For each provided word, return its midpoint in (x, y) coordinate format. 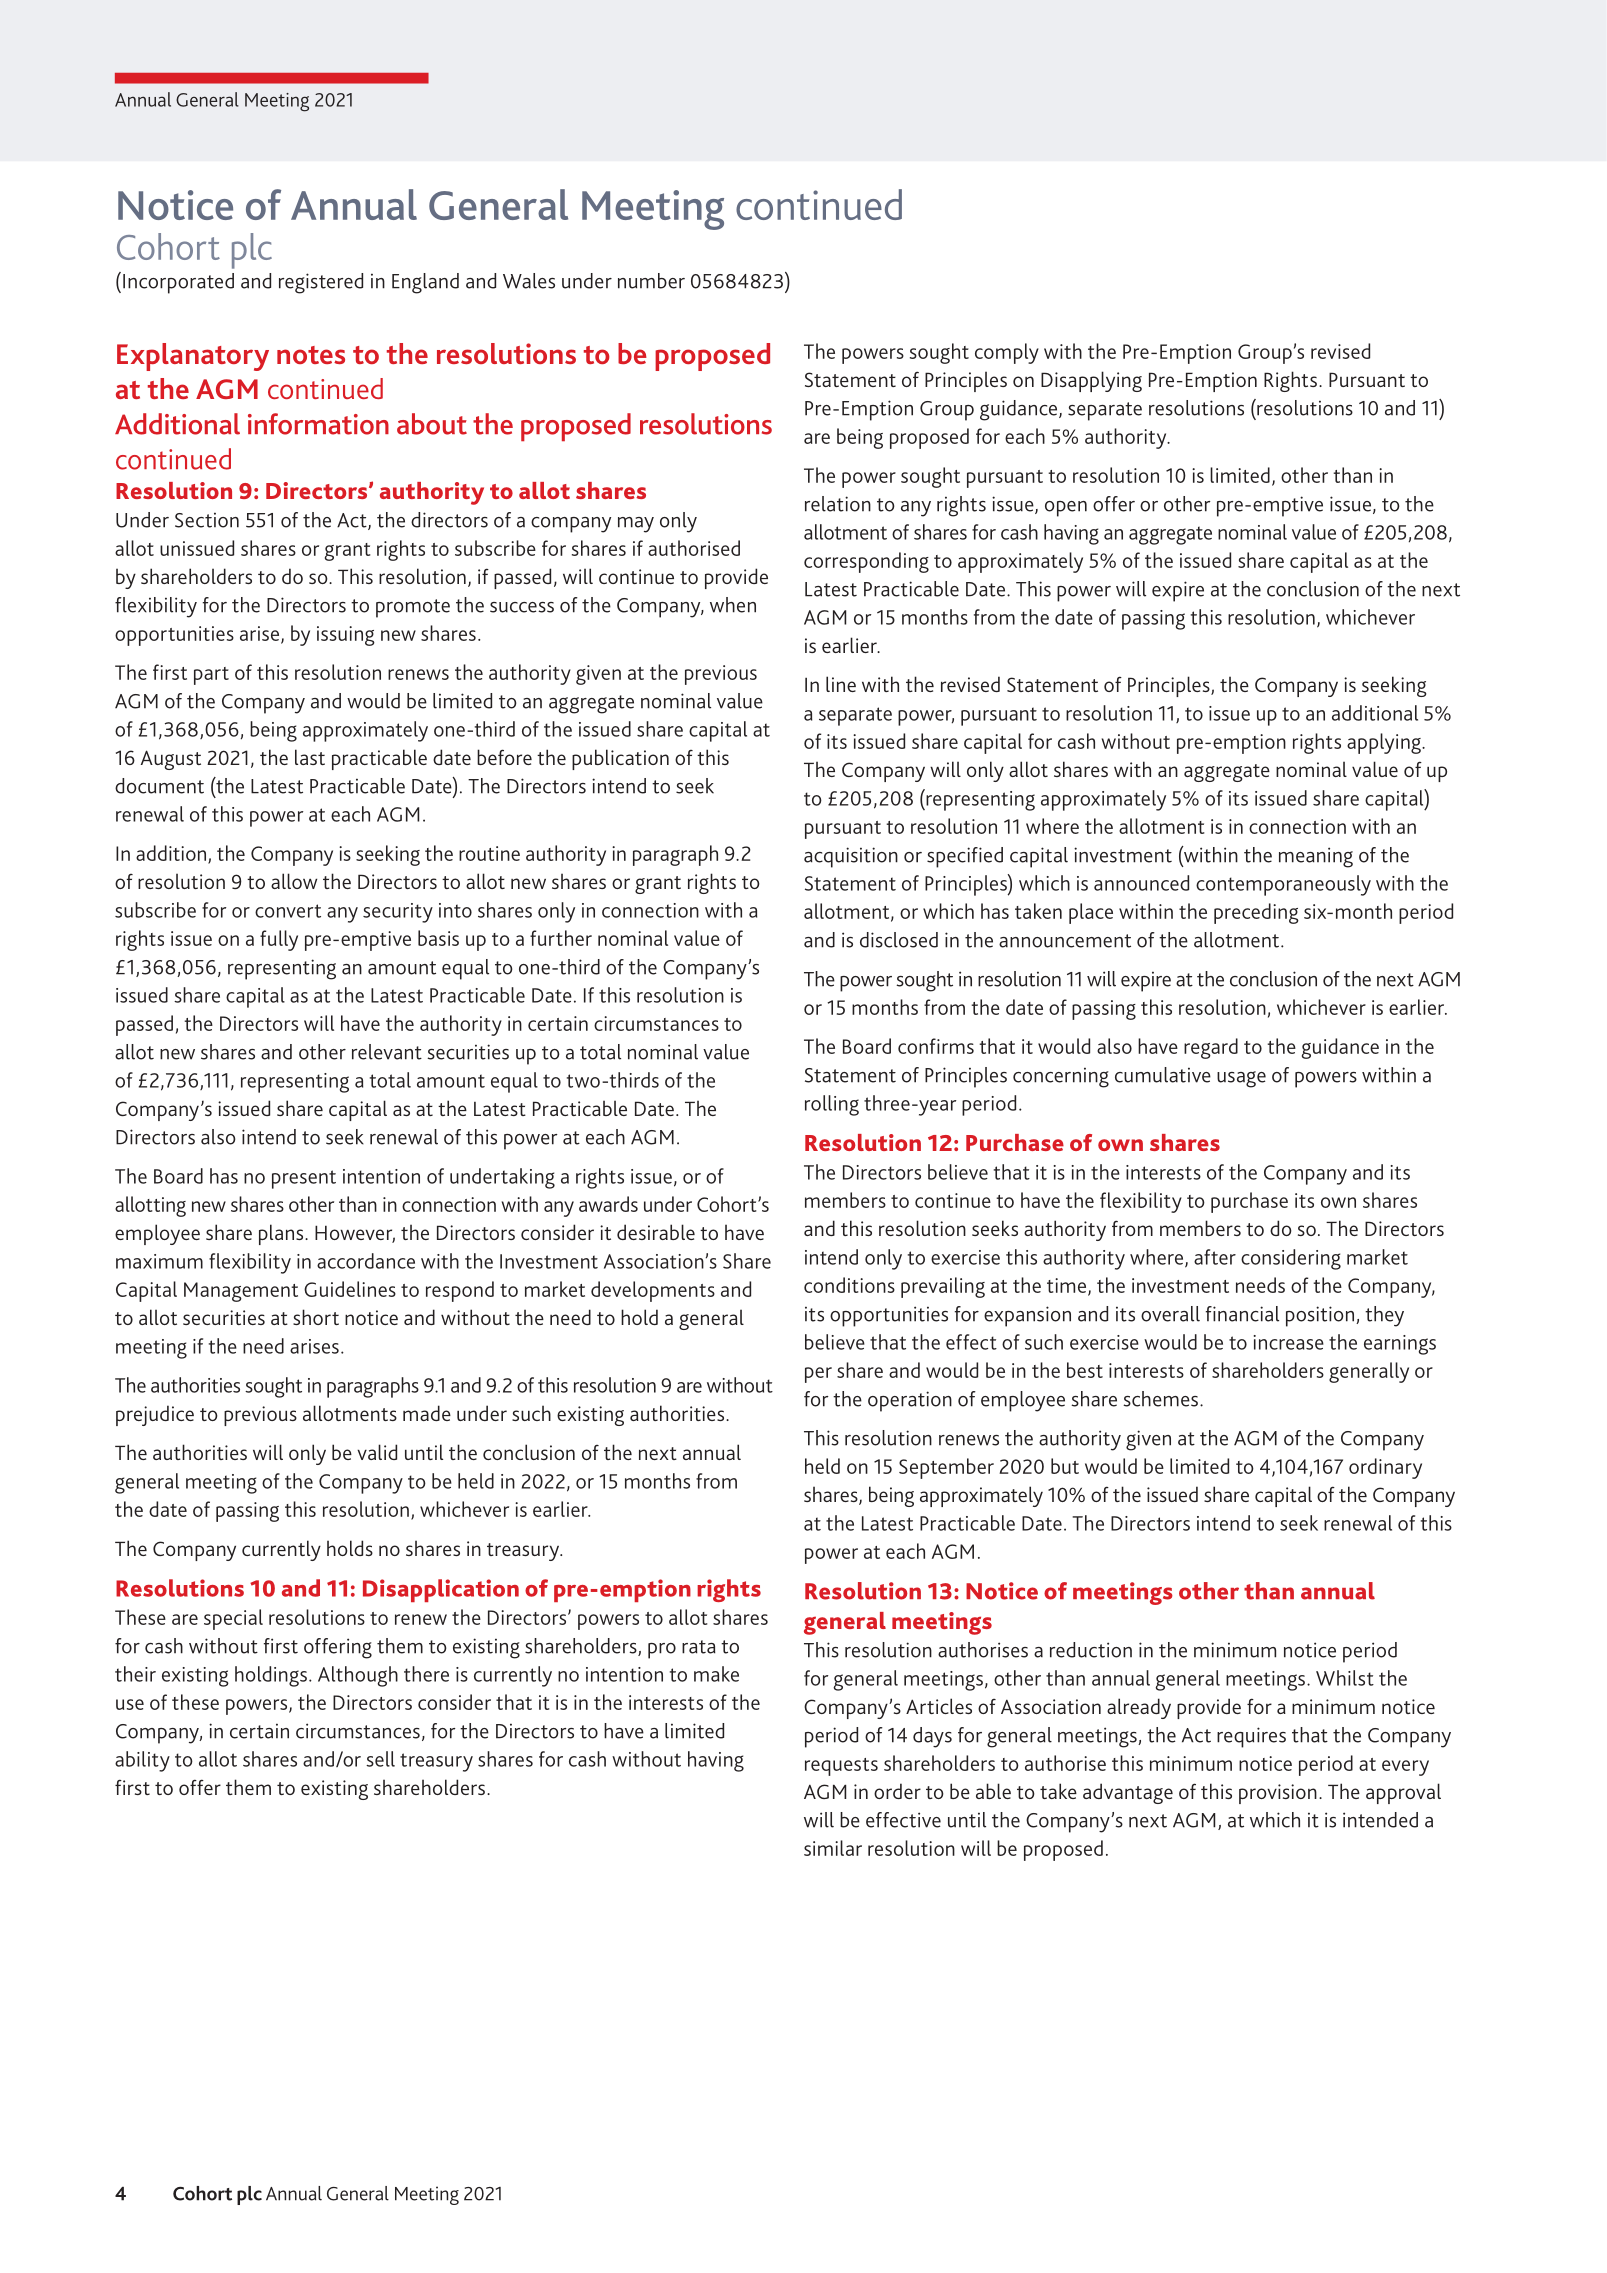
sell (380, 1759)
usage (1241, 1079)
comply (1007, 353)
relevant (387, 1052)
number (651, 281)
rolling (832, 1105)
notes (311, 355)
